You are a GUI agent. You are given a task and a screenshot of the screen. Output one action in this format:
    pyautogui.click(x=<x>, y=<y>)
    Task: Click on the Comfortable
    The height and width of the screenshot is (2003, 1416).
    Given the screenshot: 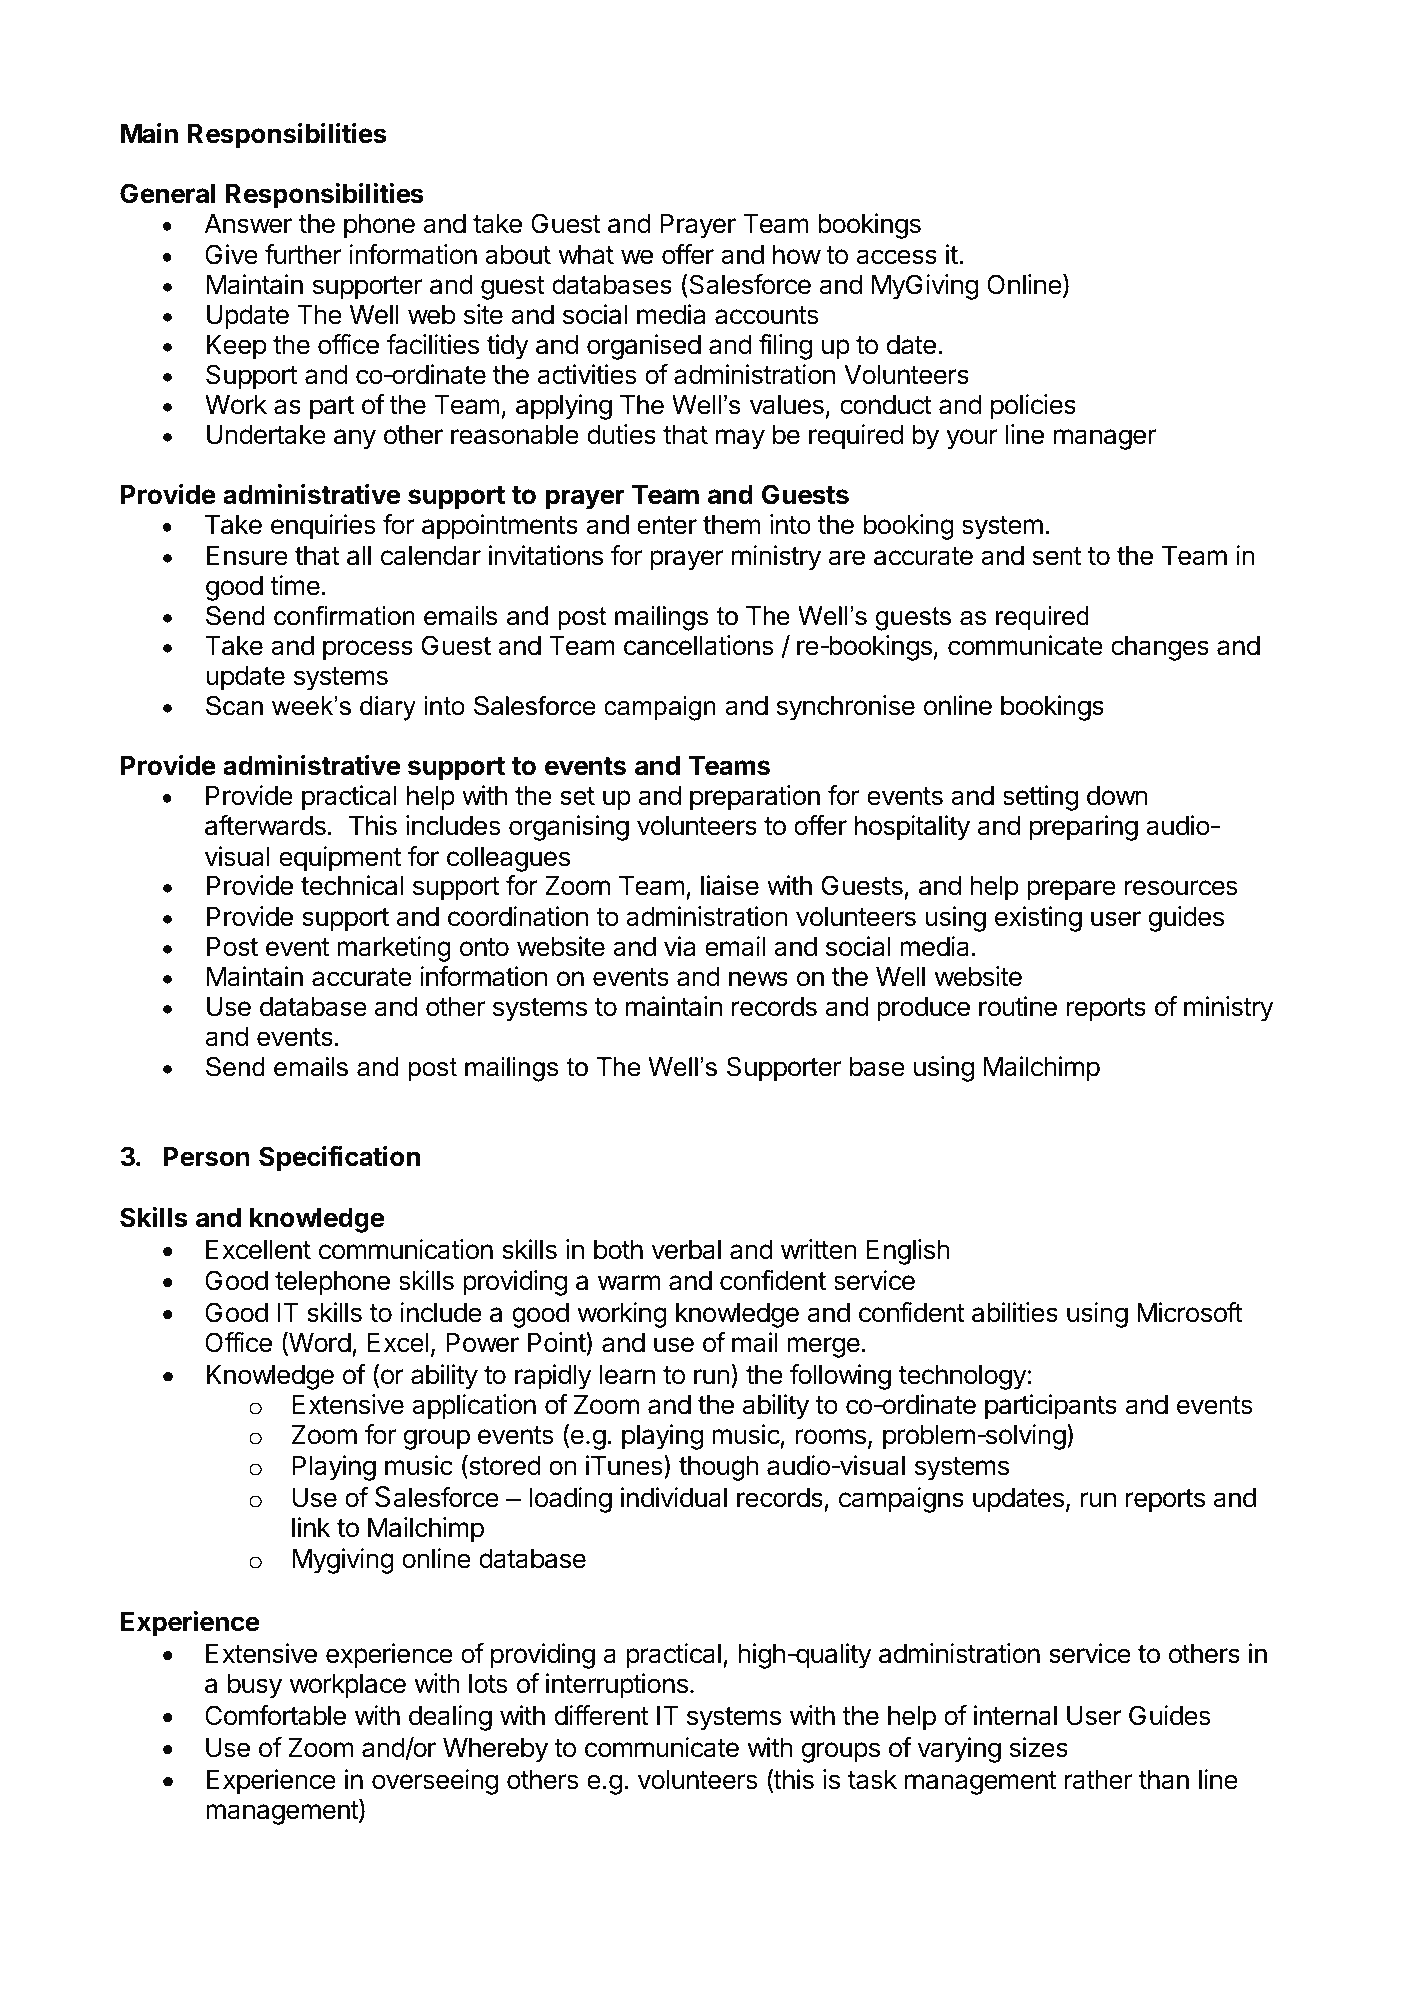 What is the action you would take?
    pyautogui.click(x=275, y=1715)
